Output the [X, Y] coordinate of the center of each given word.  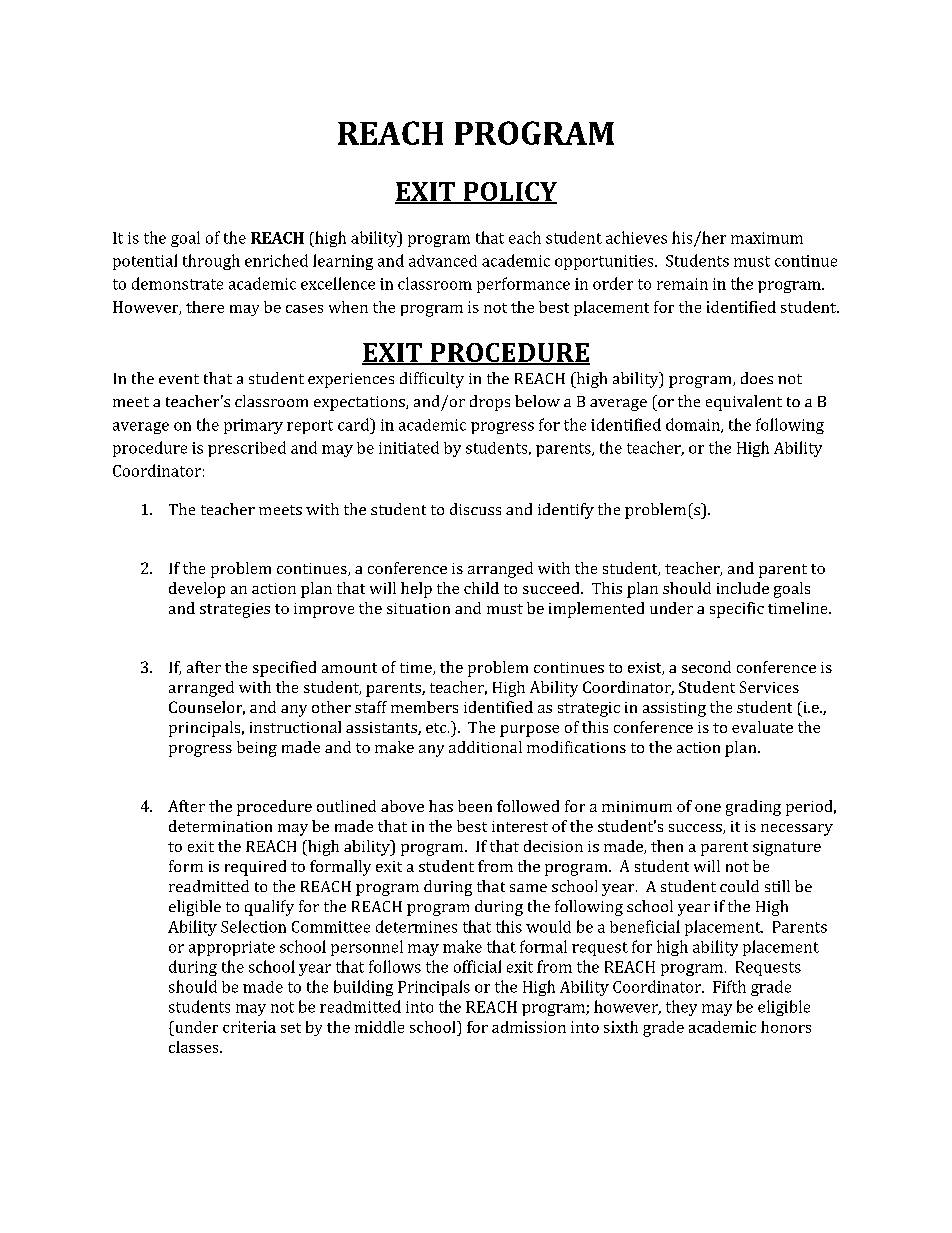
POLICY [509, 192]
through [211, 262]
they [681, 1008]
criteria [249, 1027]
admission [529, 1027]
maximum [767, 238]
